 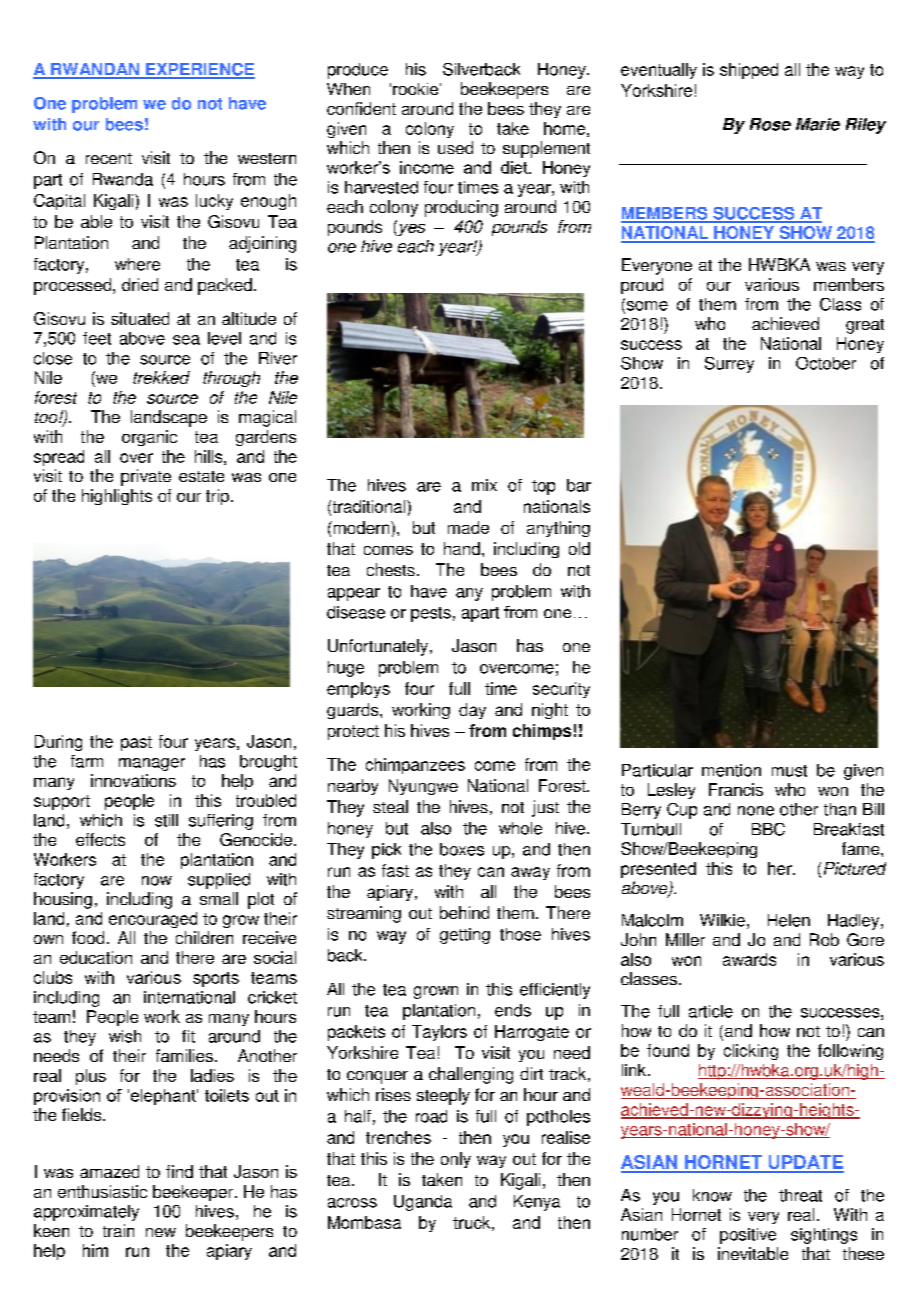 I want to click on train, so click(x=118, y=1230).
